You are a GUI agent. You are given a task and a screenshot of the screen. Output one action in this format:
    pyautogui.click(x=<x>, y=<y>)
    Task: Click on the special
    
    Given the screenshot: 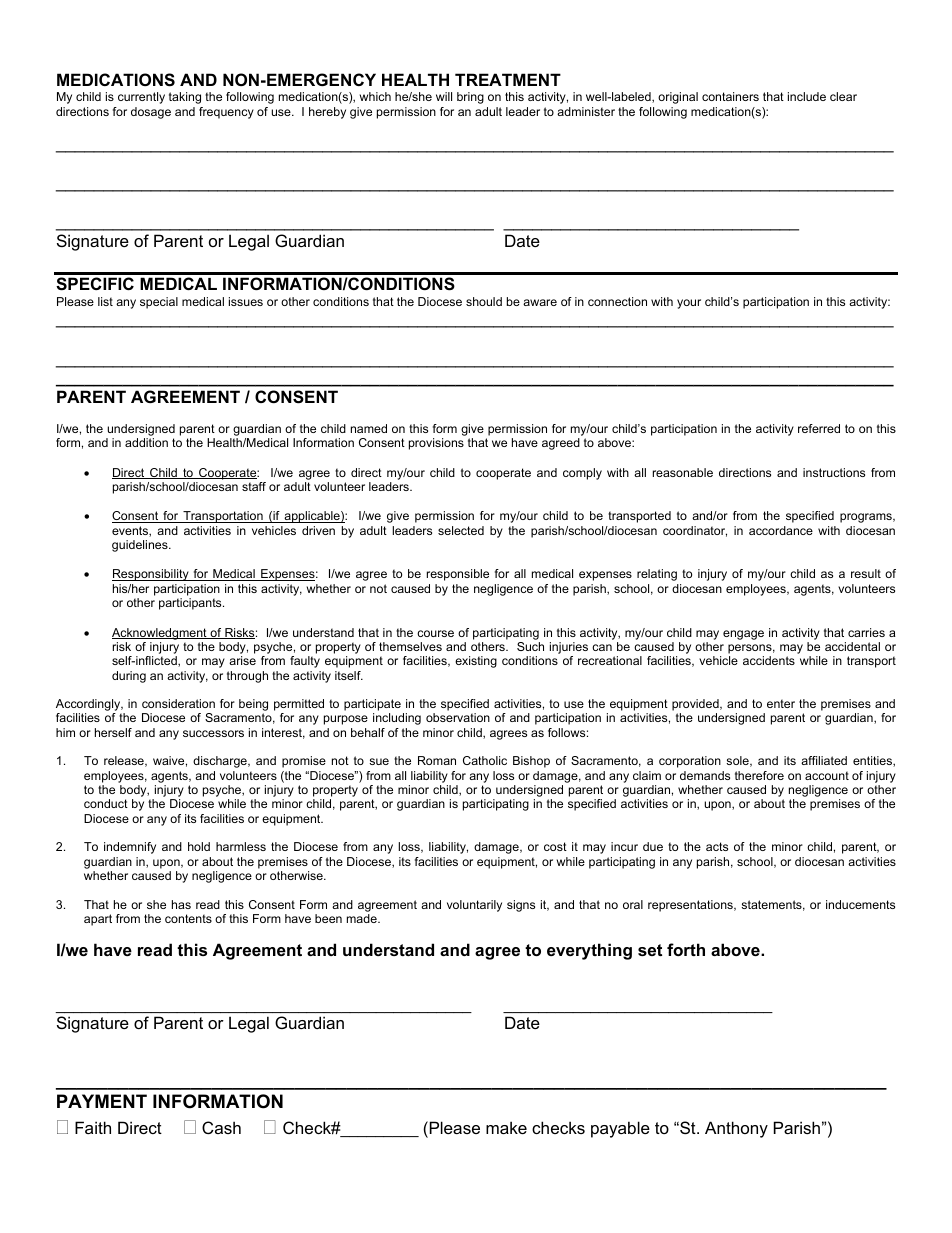 What is the action you would take?
    pyautogui.click(x=159, y=303)
